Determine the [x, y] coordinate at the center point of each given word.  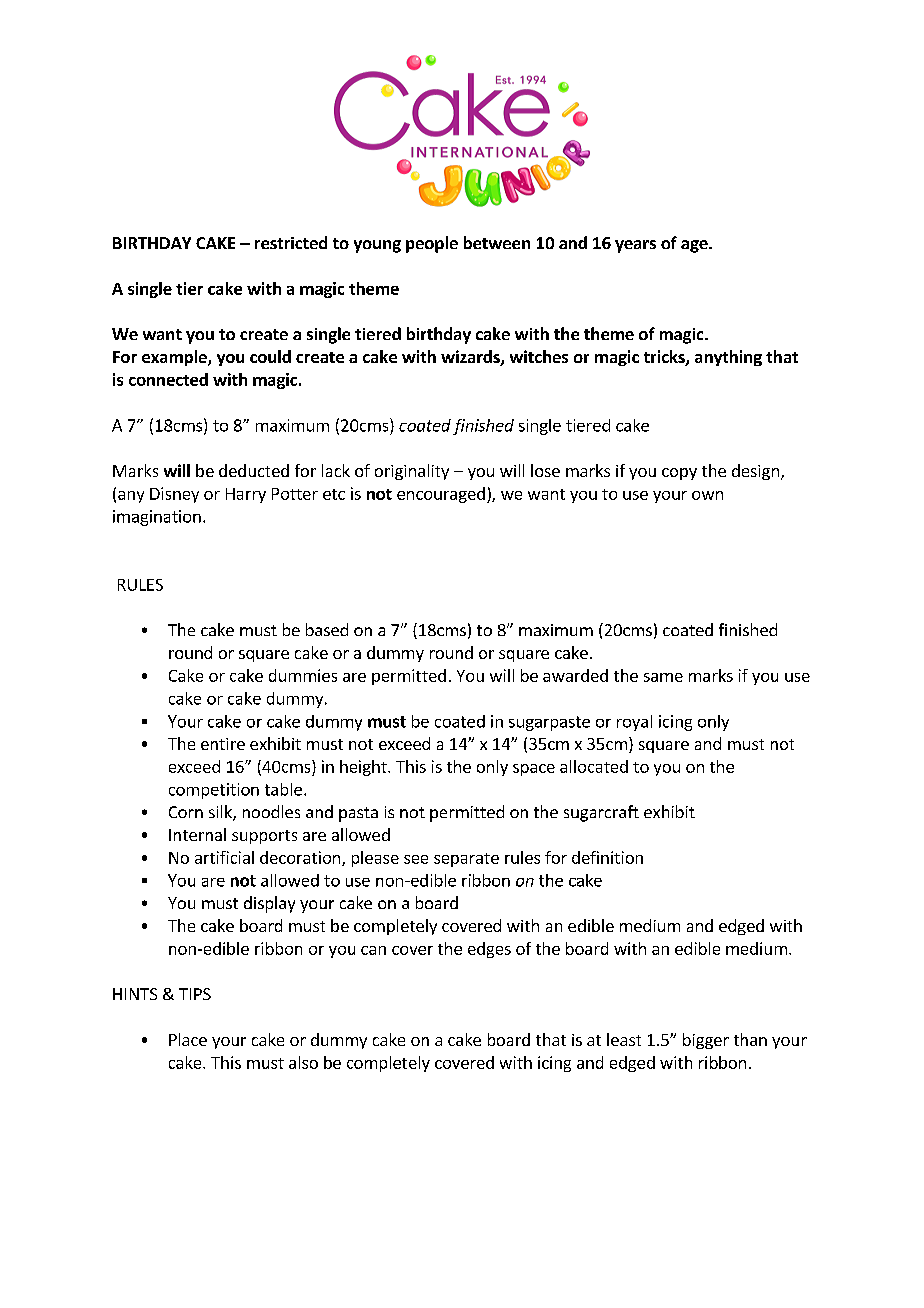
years [635, 246]
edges [489, 950]
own [707, 495]
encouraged [441, 495]
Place [188, 1039]
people [432, 244]
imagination [157, 518]
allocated [594, 766]
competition [214, 791]
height [364, 768]
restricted [291, 242]
